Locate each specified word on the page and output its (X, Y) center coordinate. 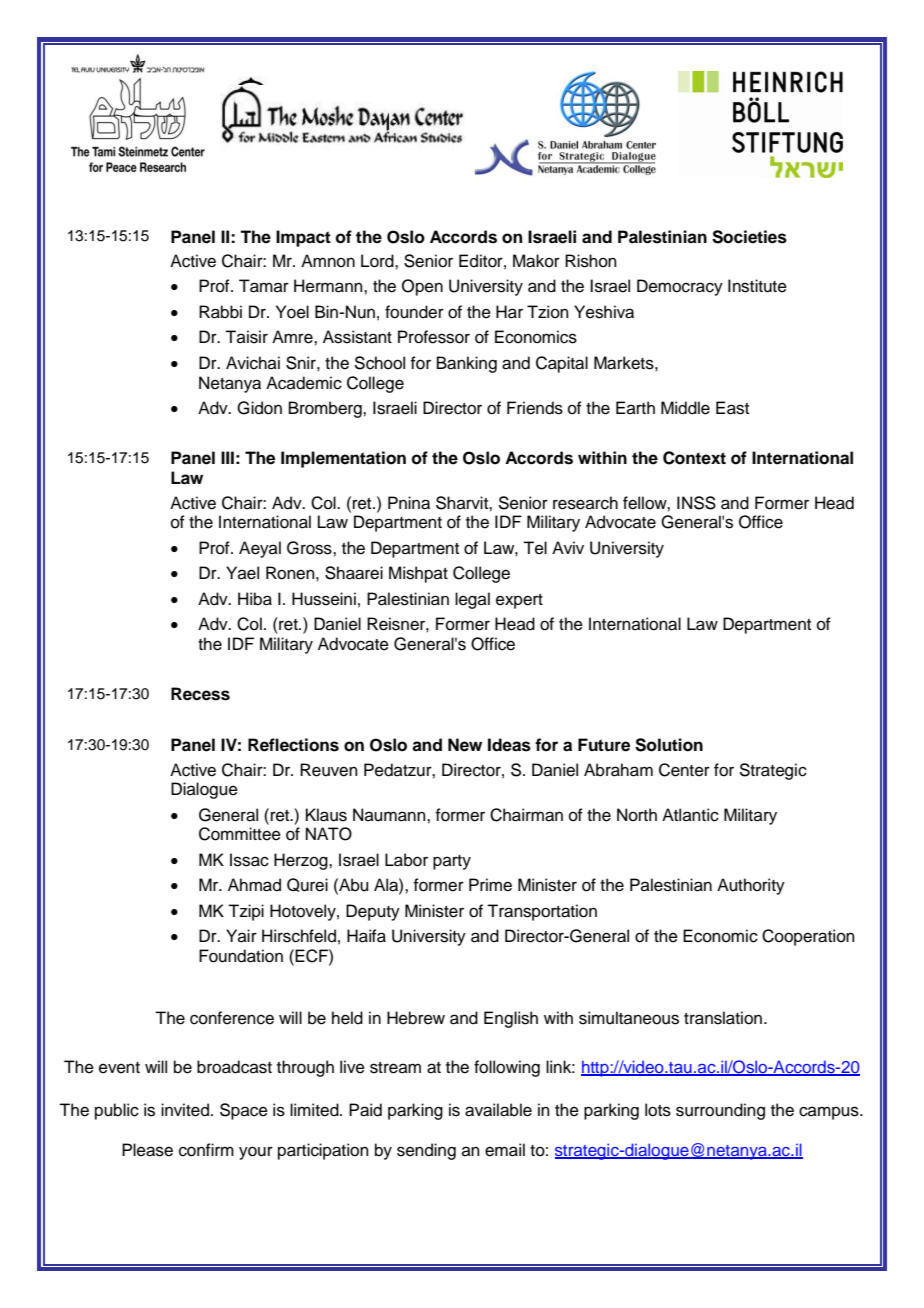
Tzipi (246, 912)
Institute (757, 286)
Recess (200, 694)
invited (185, 1110)
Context (694, 458)
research (585, 503)
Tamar (264, 286)
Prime (490, 885)
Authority (751, 886)
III (227, 457)
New (465, 745)
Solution (669, 745)
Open (422, 287)
